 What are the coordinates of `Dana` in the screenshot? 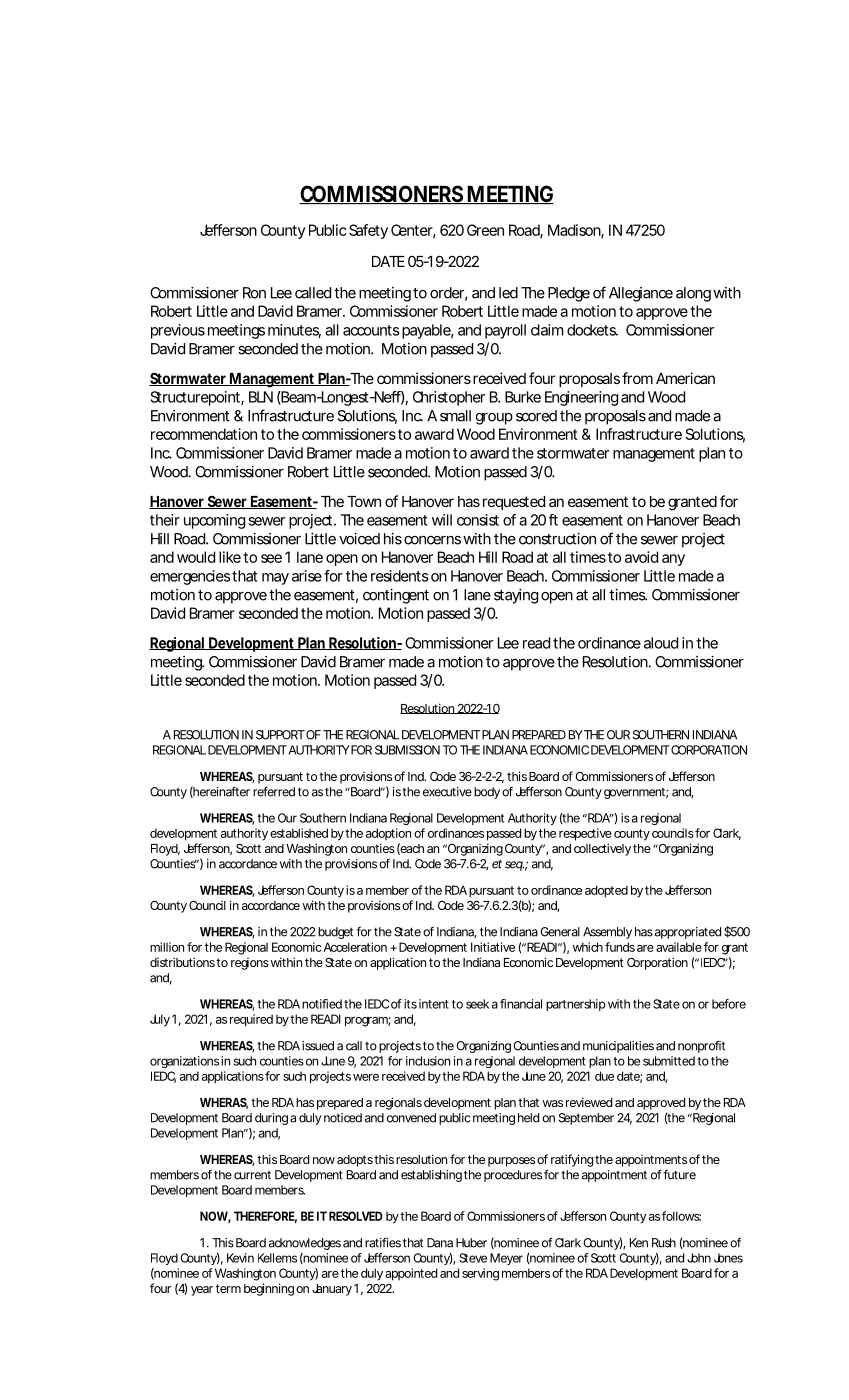 It's located at (440, 1243).
